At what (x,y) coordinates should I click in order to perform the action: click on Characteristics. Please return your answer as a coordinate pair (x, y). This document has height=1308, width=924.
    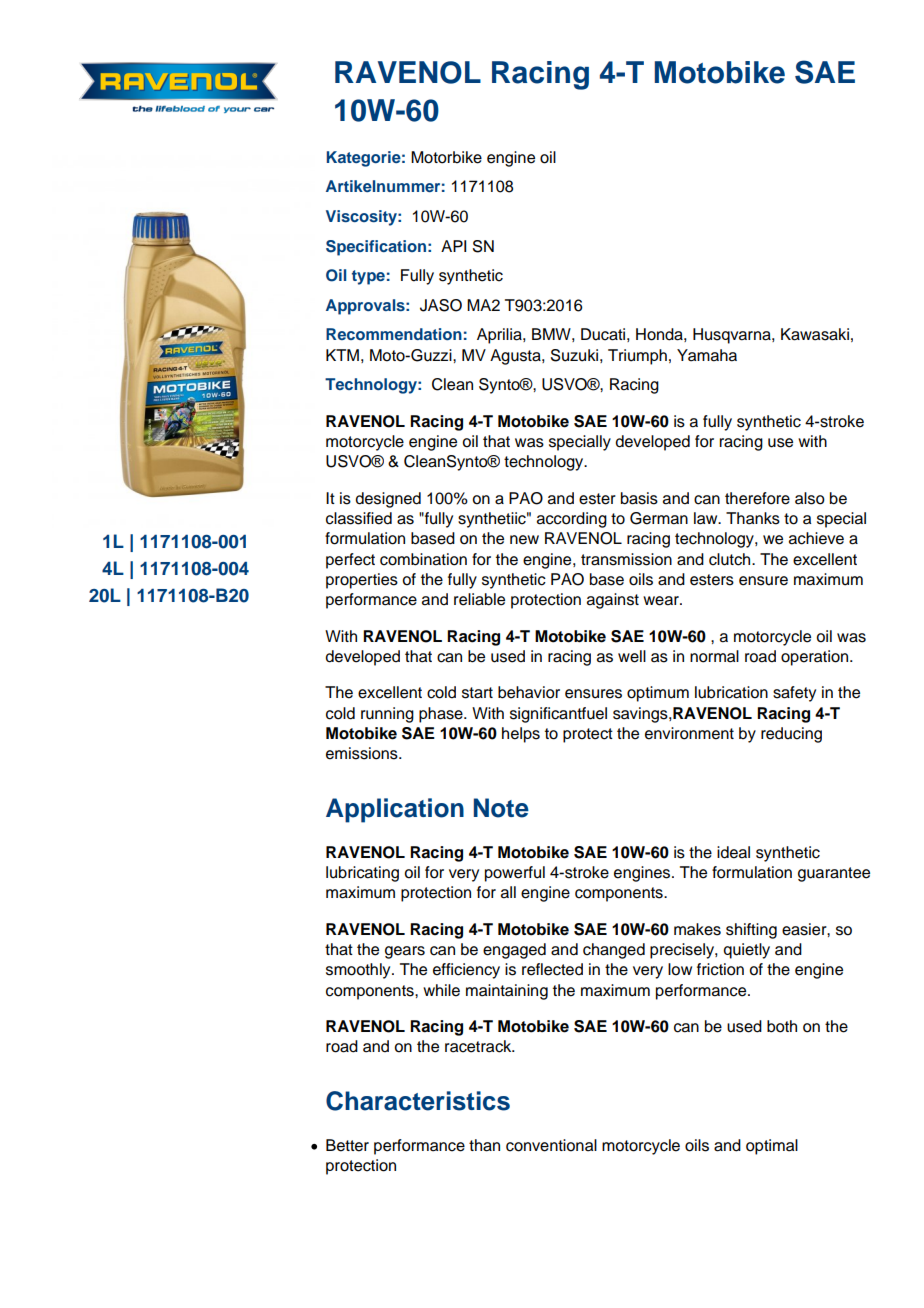
    Looking at the image, I should click on (418, 1101).
